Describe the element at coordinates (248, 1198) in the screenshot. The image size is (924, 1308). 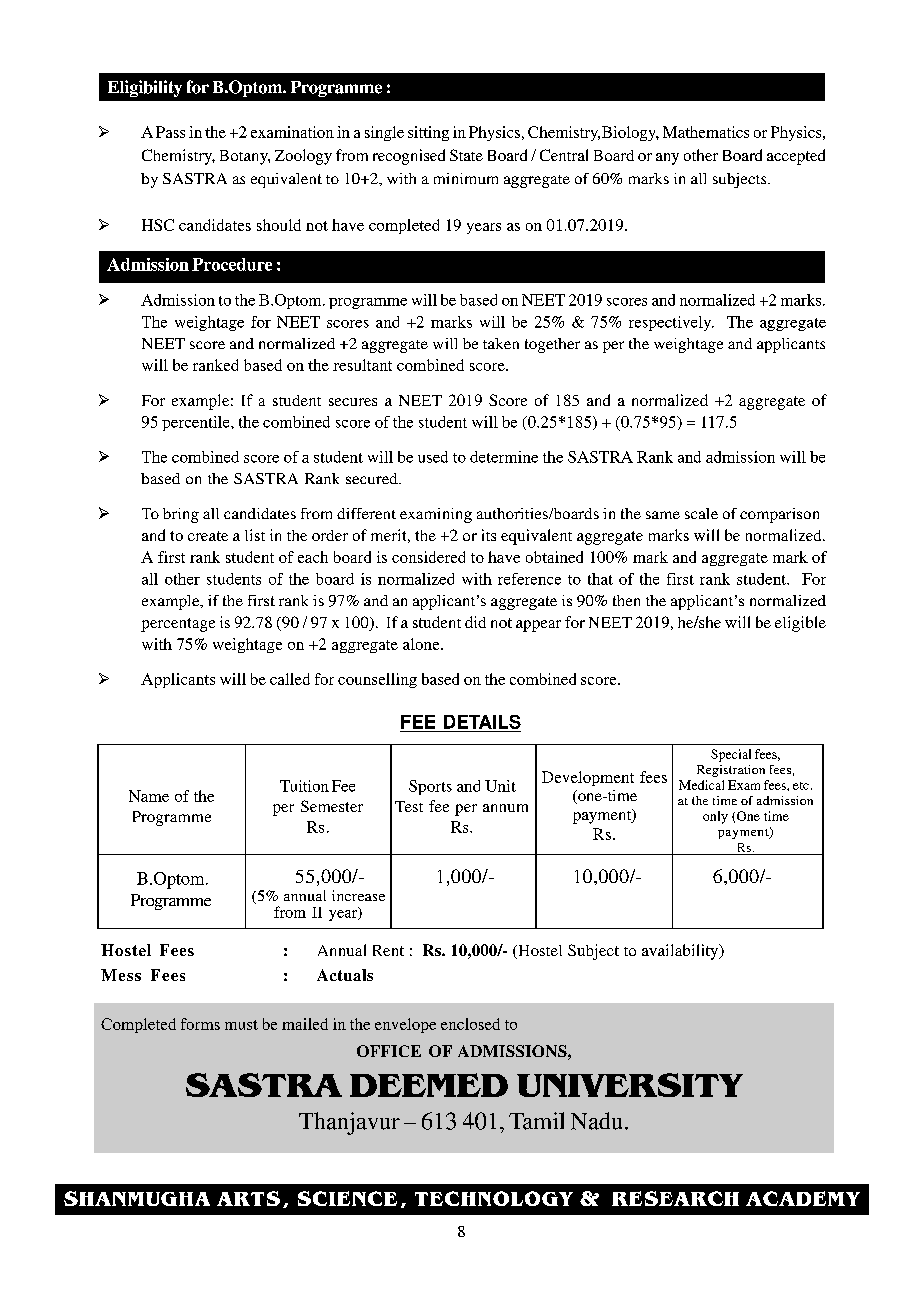
I see `ARTS` at that location.
